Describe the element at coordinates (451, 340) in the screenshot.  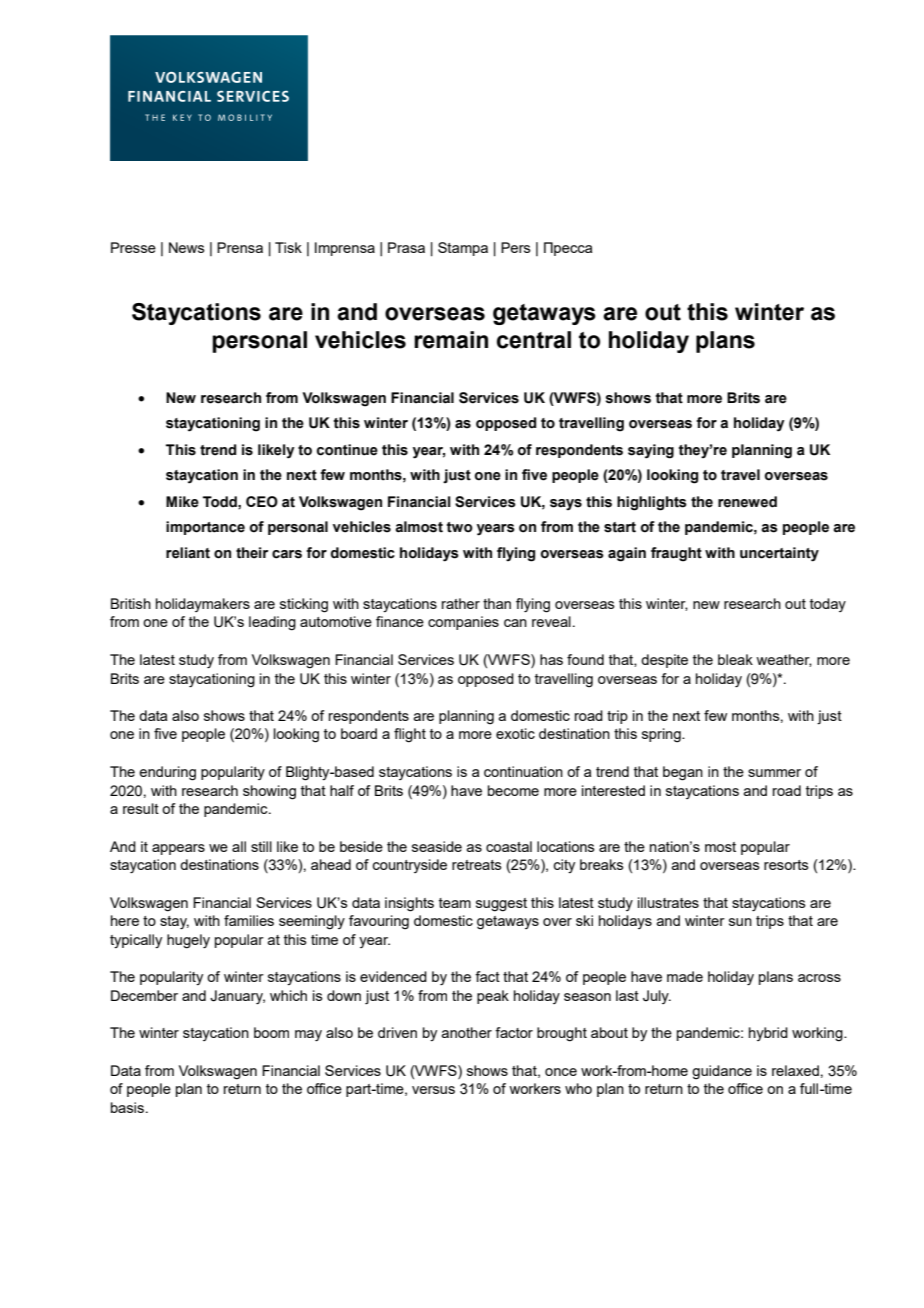
I see `remain` at that location.
